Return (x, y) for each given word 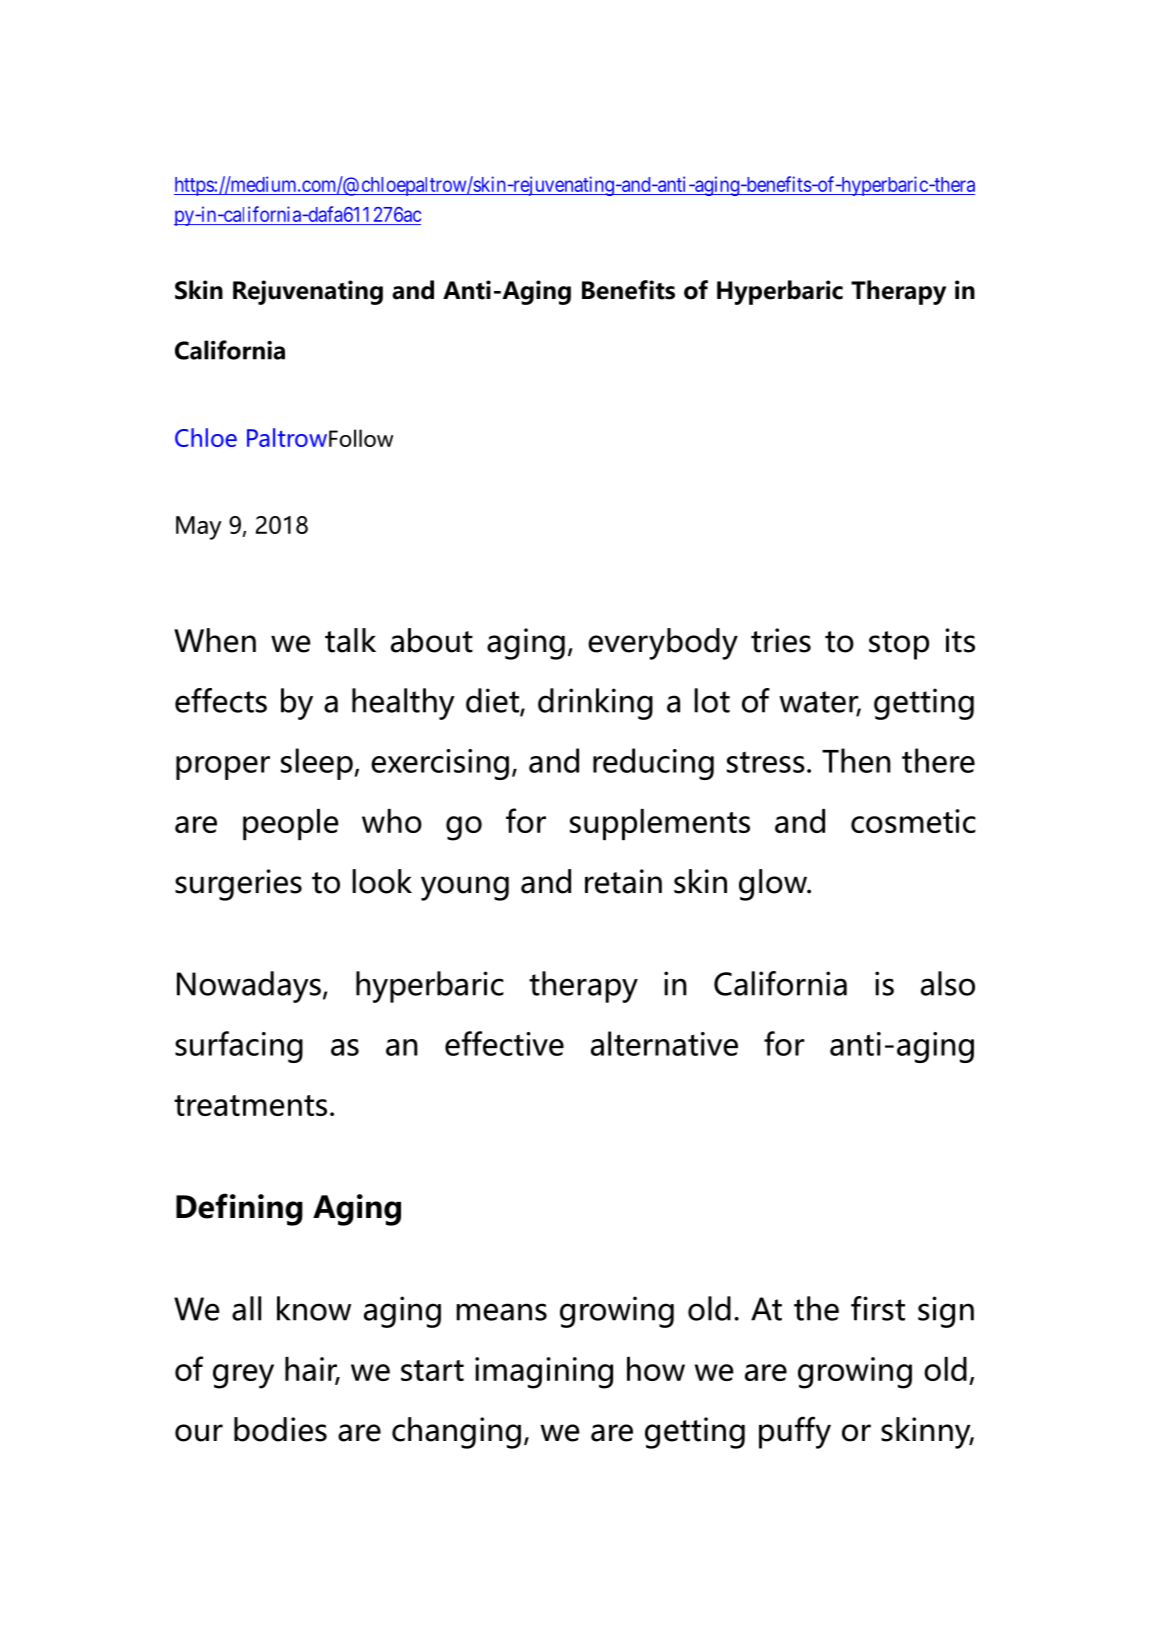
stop (899, 645)
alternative (664, 1043)
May (199, 528)
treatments (250, 1105)
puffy (795, 1432)
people (291, 824)
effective (504, 1043)
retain (623, 881)
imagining (544, 1373)
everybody (663, 644)
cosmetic (913, 821)
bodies (280, 1429)
